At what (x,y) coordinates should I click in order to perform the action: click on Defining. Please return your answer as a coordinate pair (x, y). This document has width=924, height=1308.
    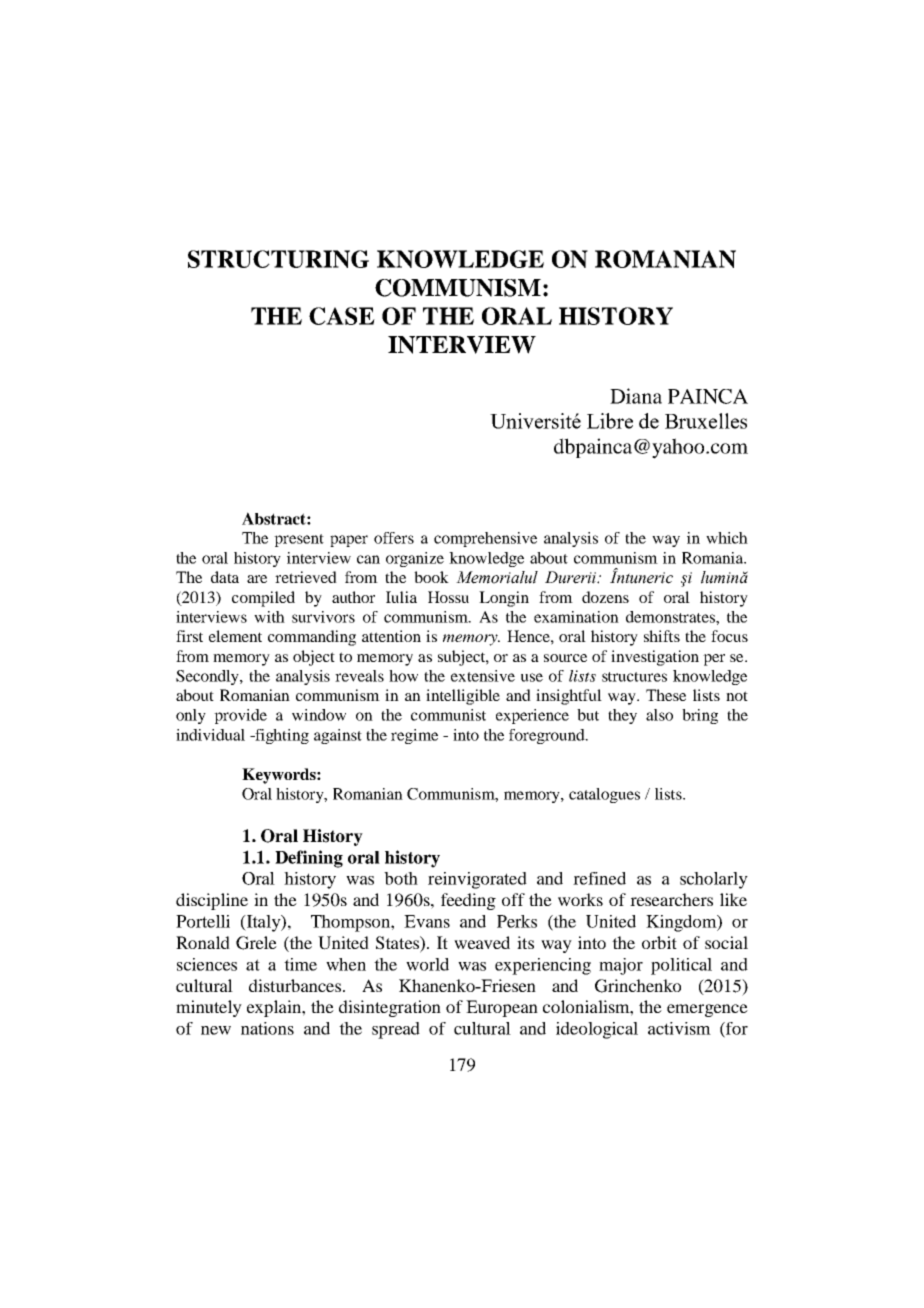
    Looking at the image, I should click on (309, 859).
